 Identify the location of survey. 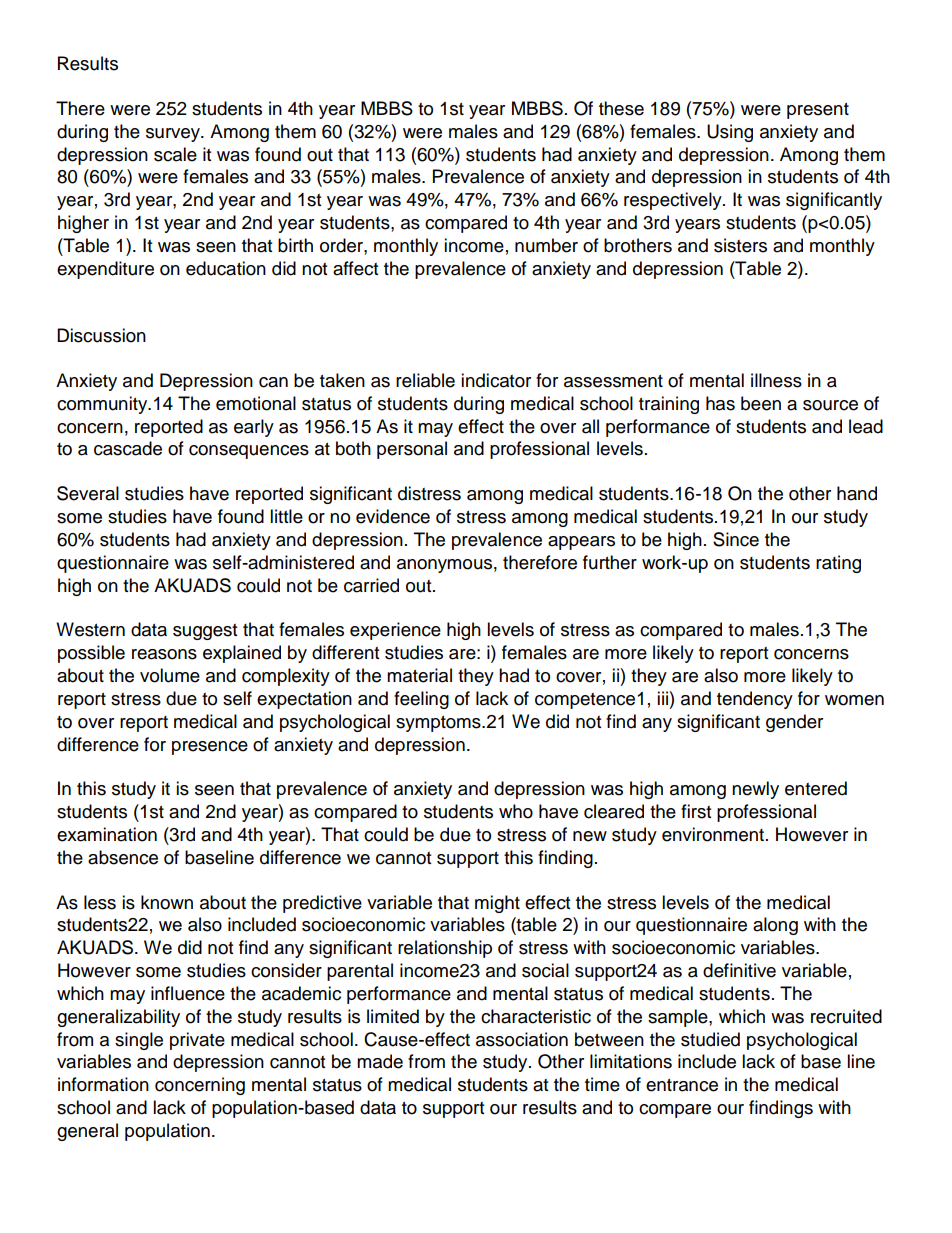
(174, 135).
